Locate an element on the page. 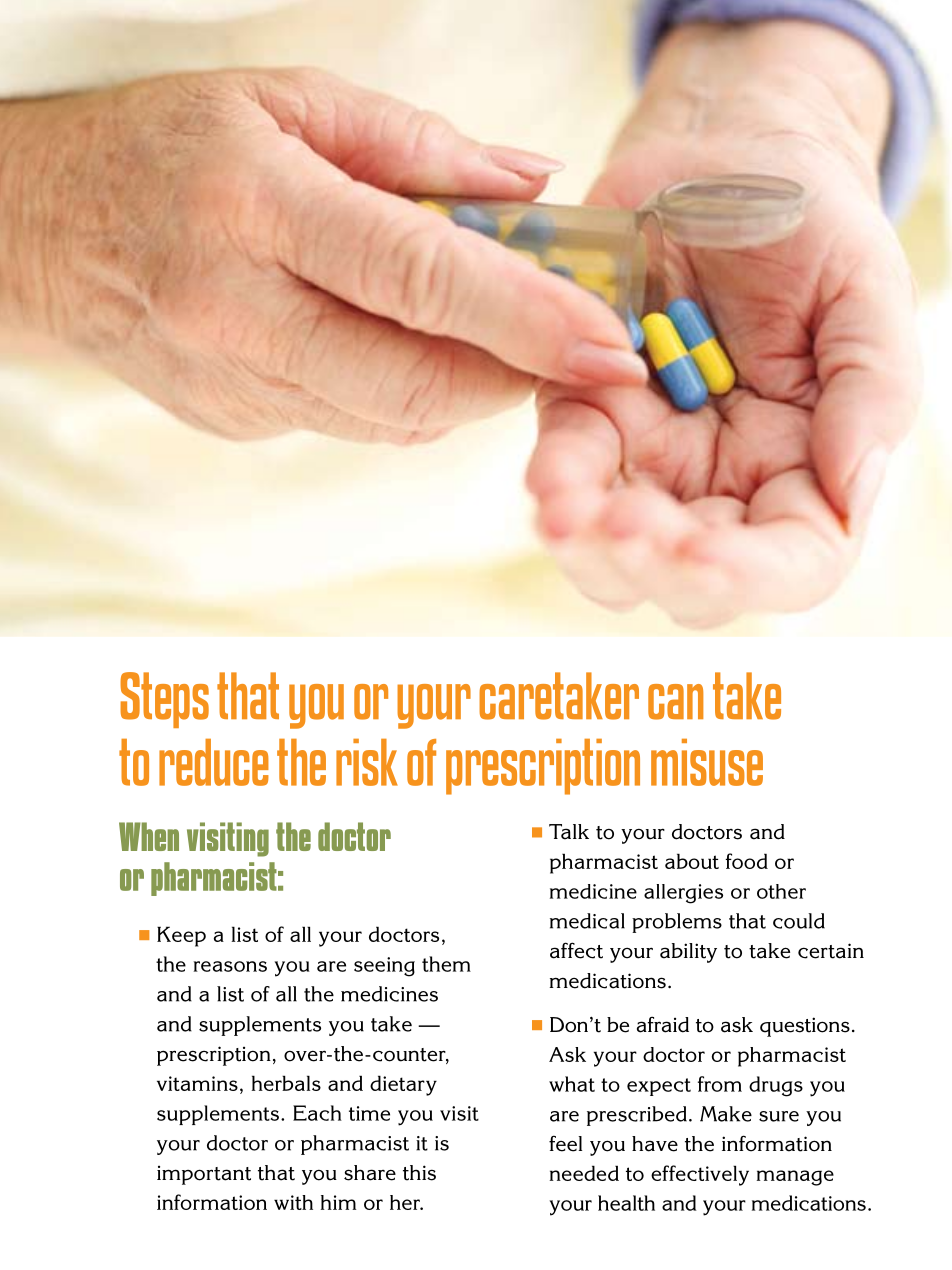 This document has width=952, height=1270. medical is located at coordinates (587, 921).
